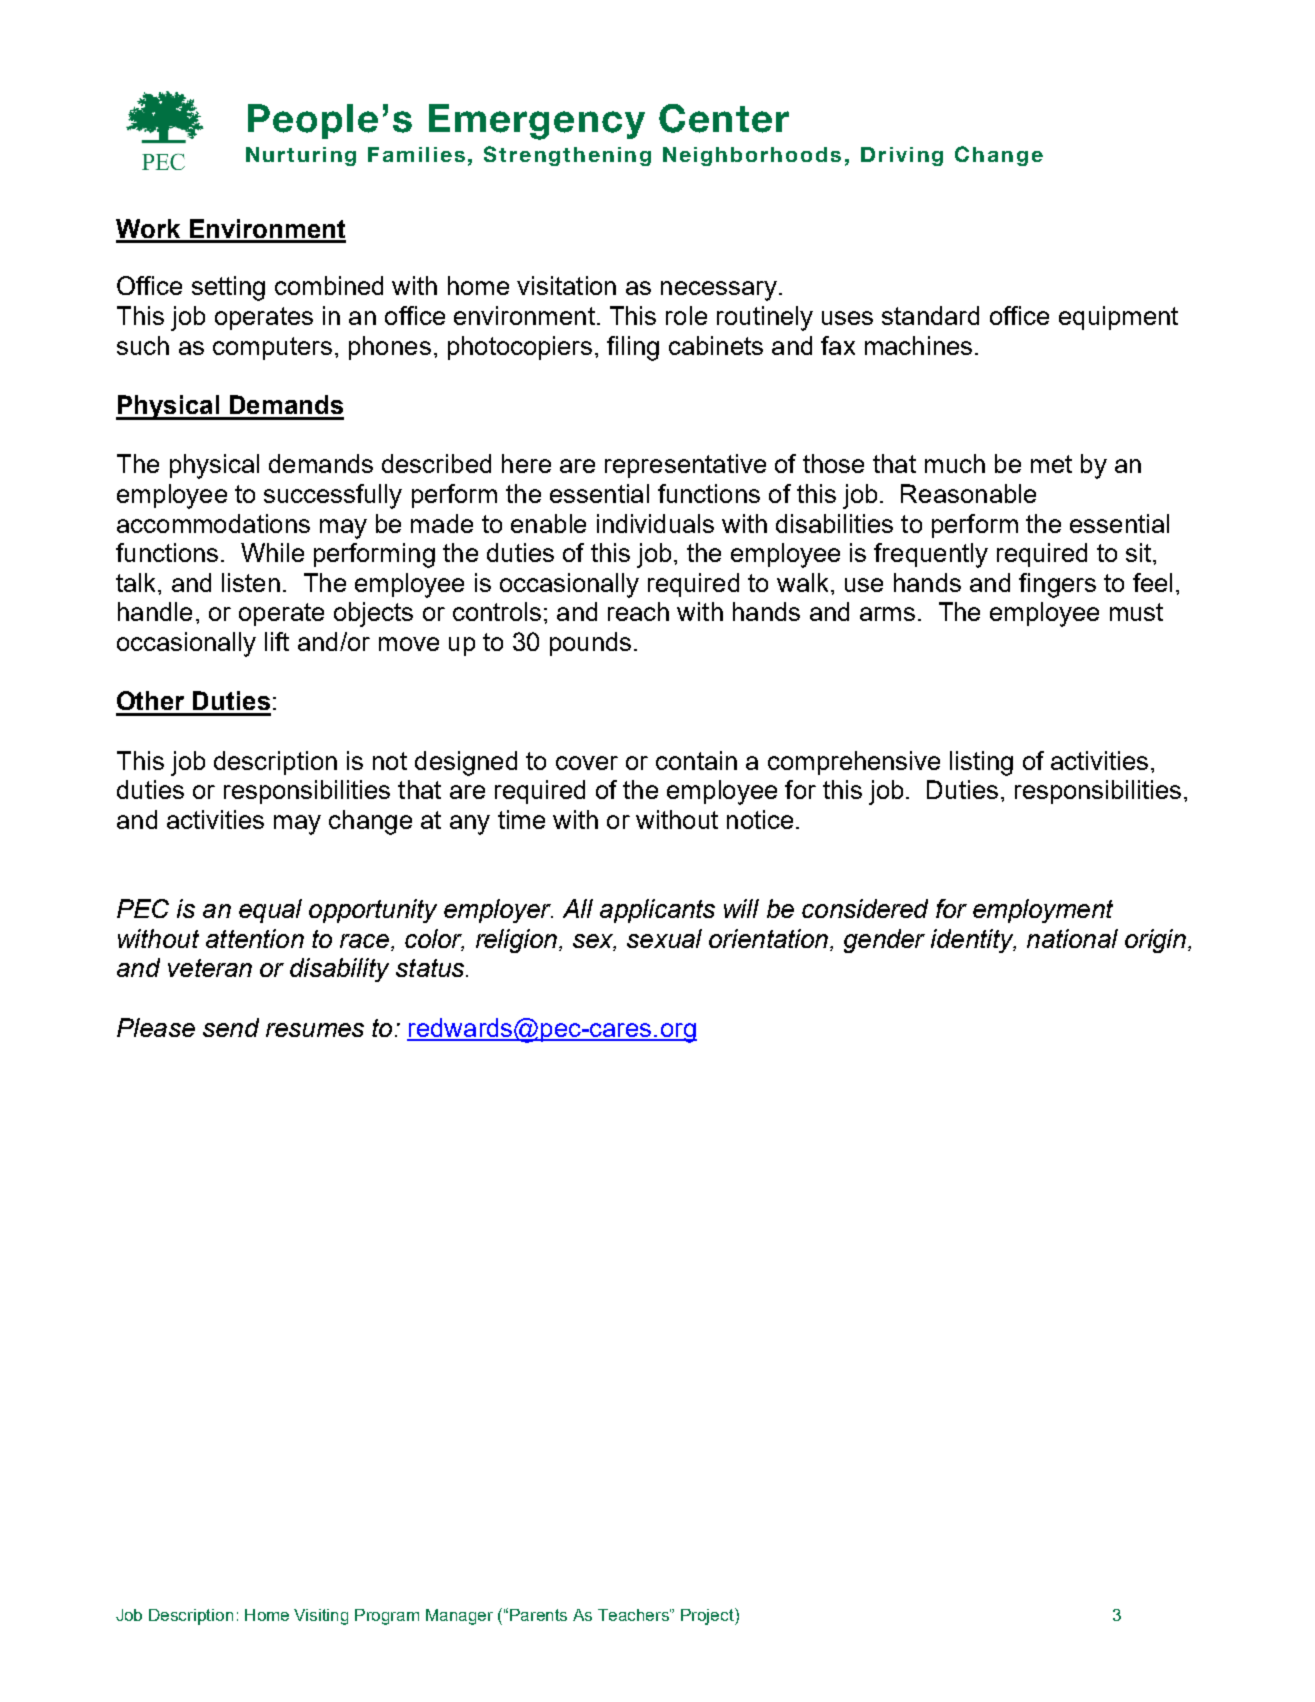  Describe the element at coordinates (634, 1615) in the screenshot. I see `Teachers` at that location.
